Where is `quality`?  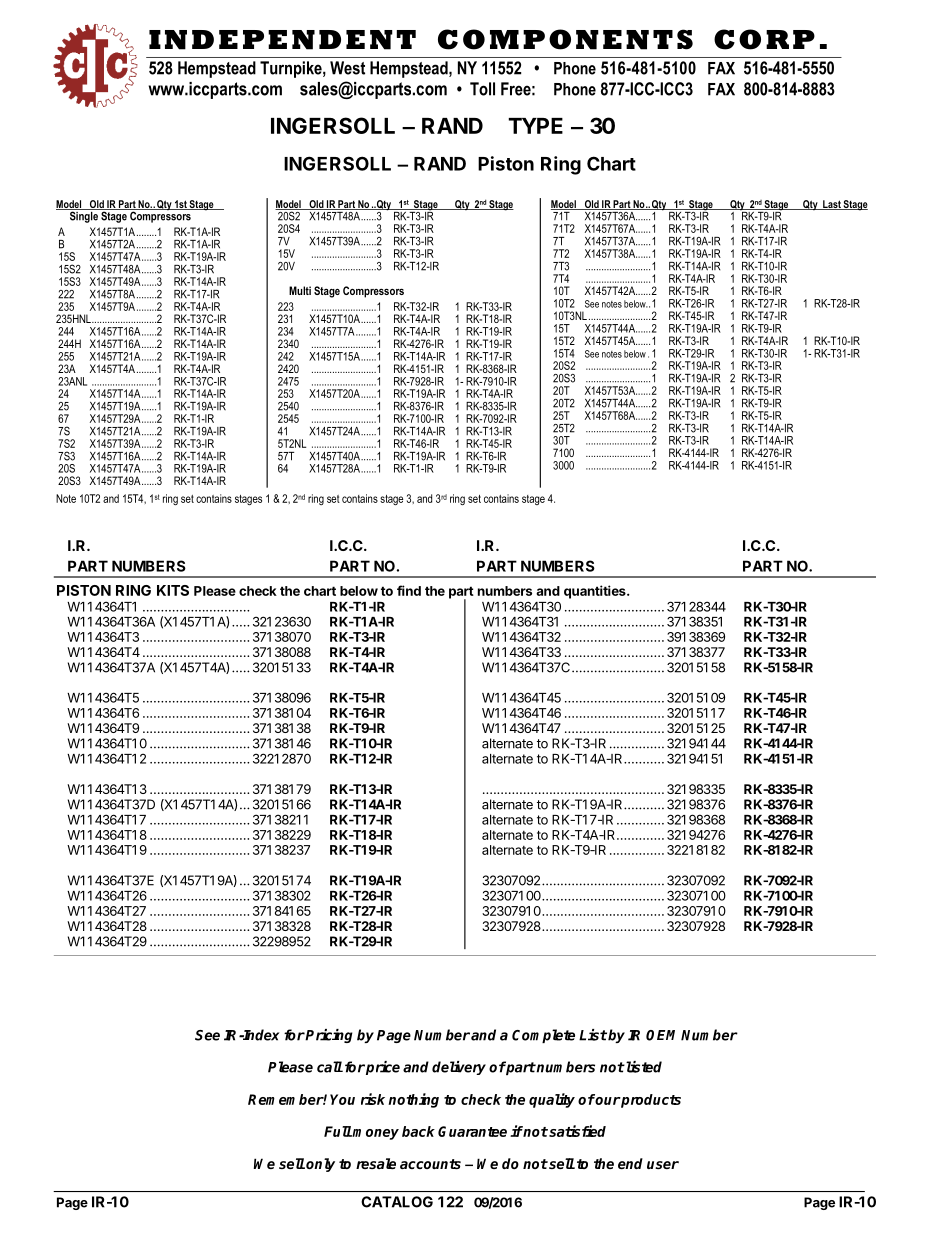 quality is located at coordinates (552, 1100).
